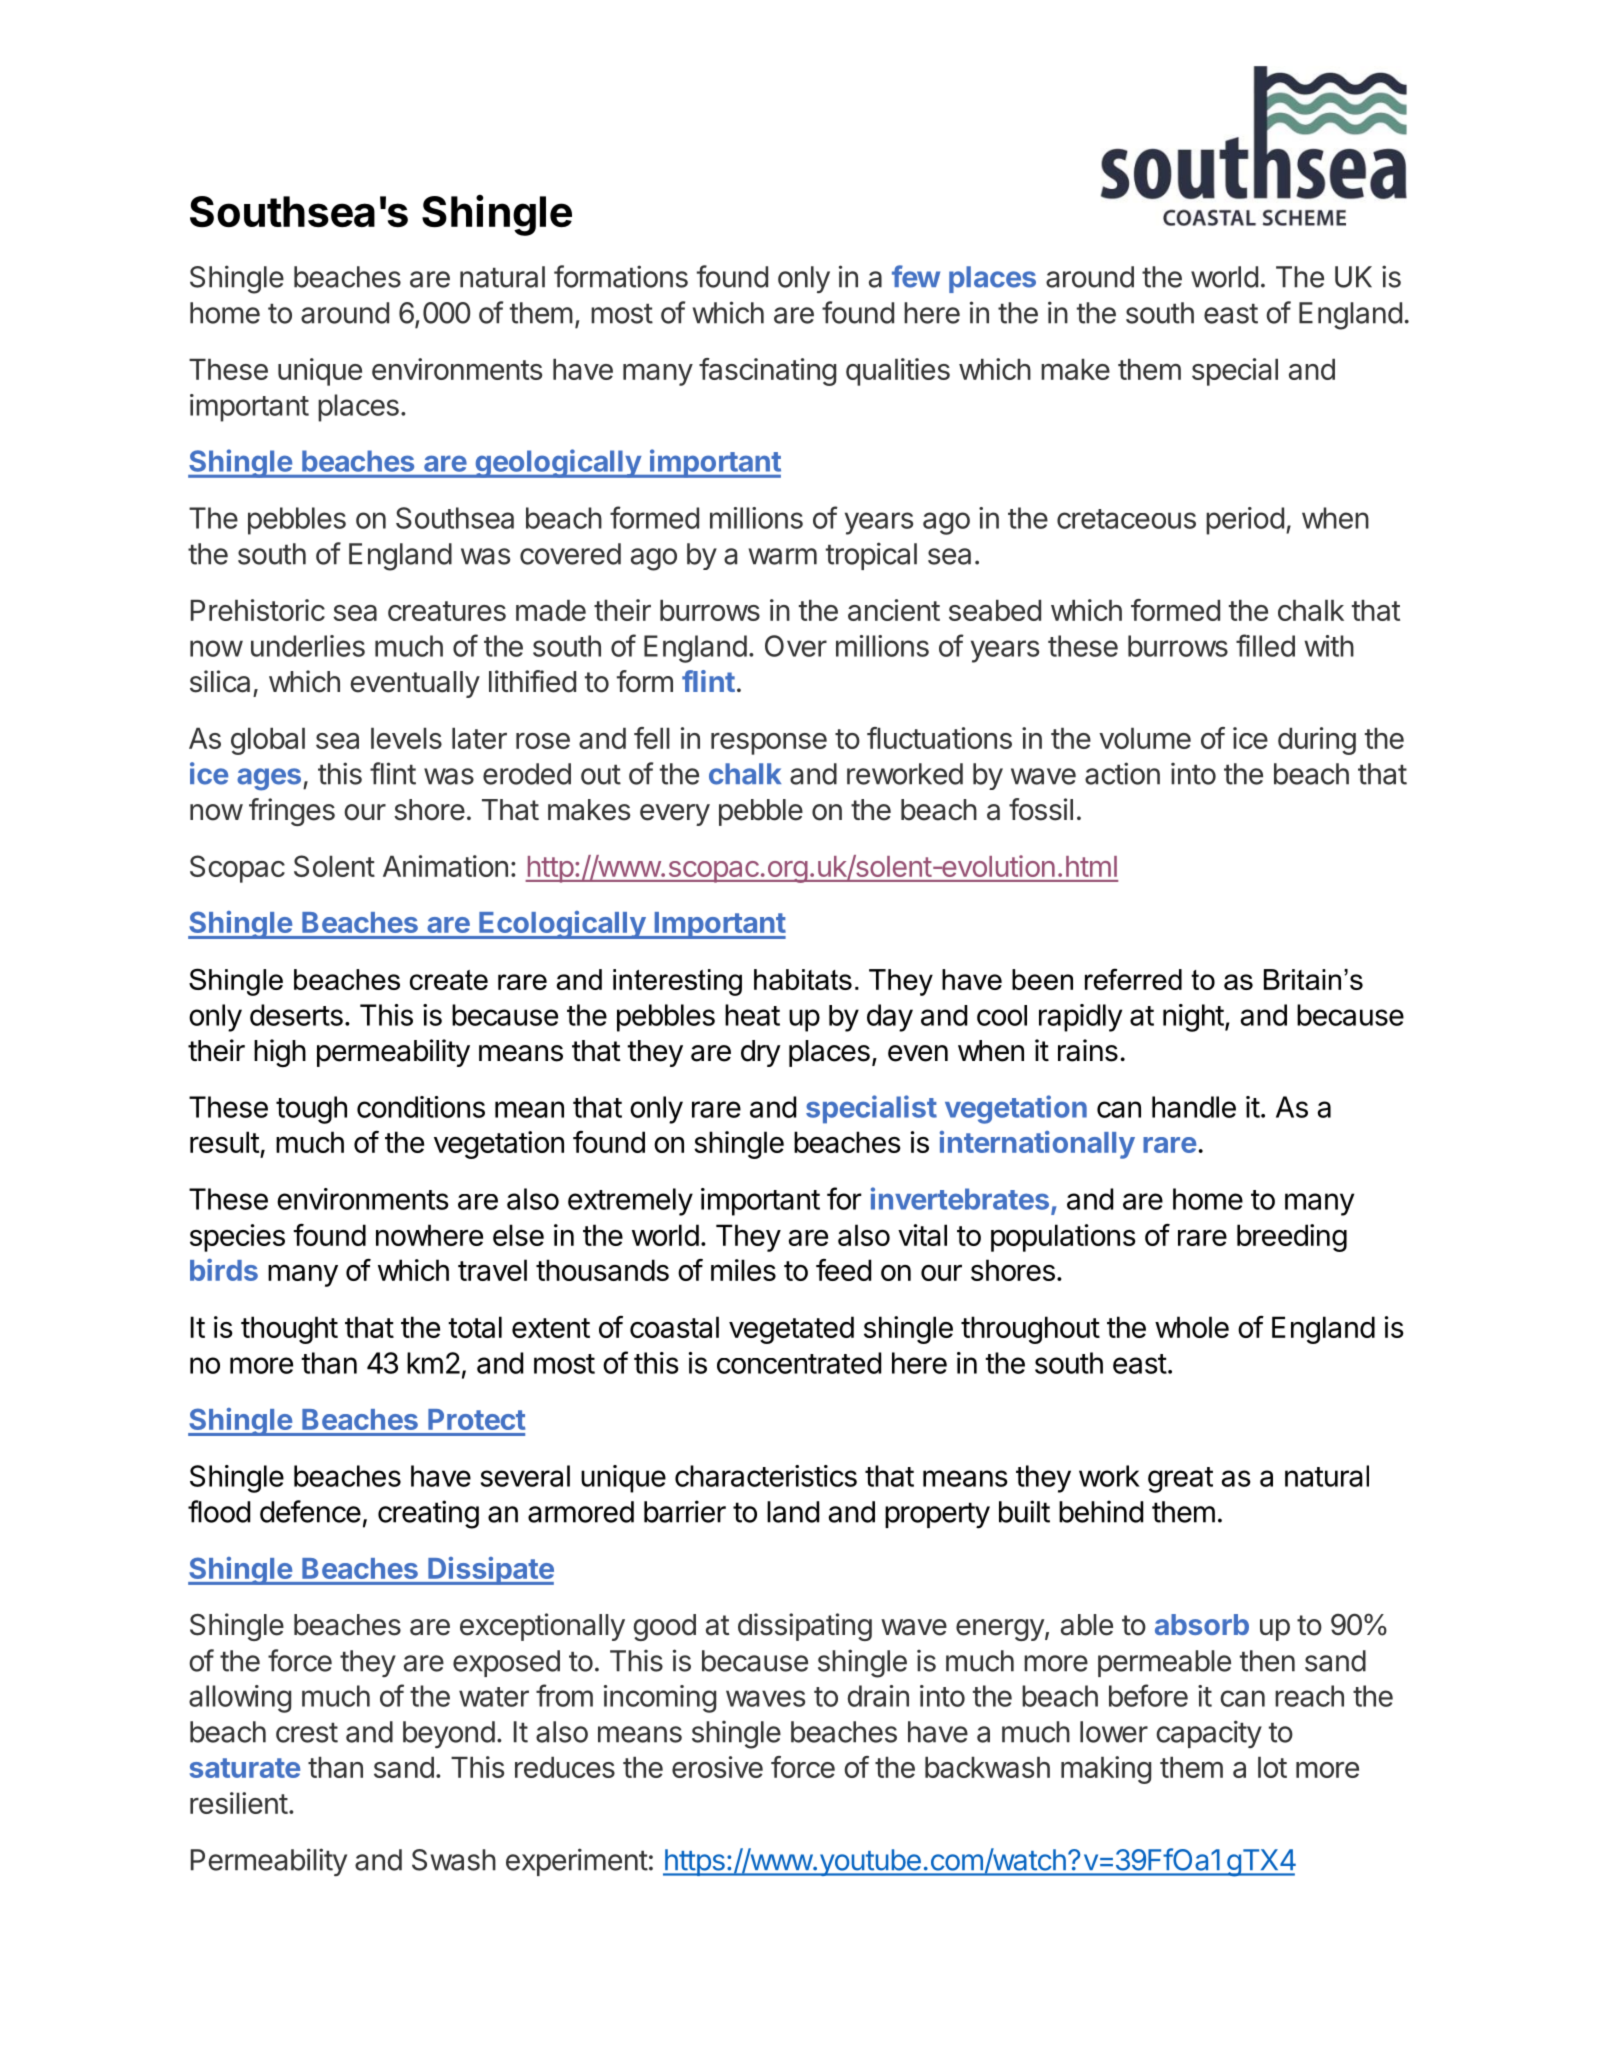  Describe the element at coordinates (1122, 773) in the screenshot. I see `action` at that location.
